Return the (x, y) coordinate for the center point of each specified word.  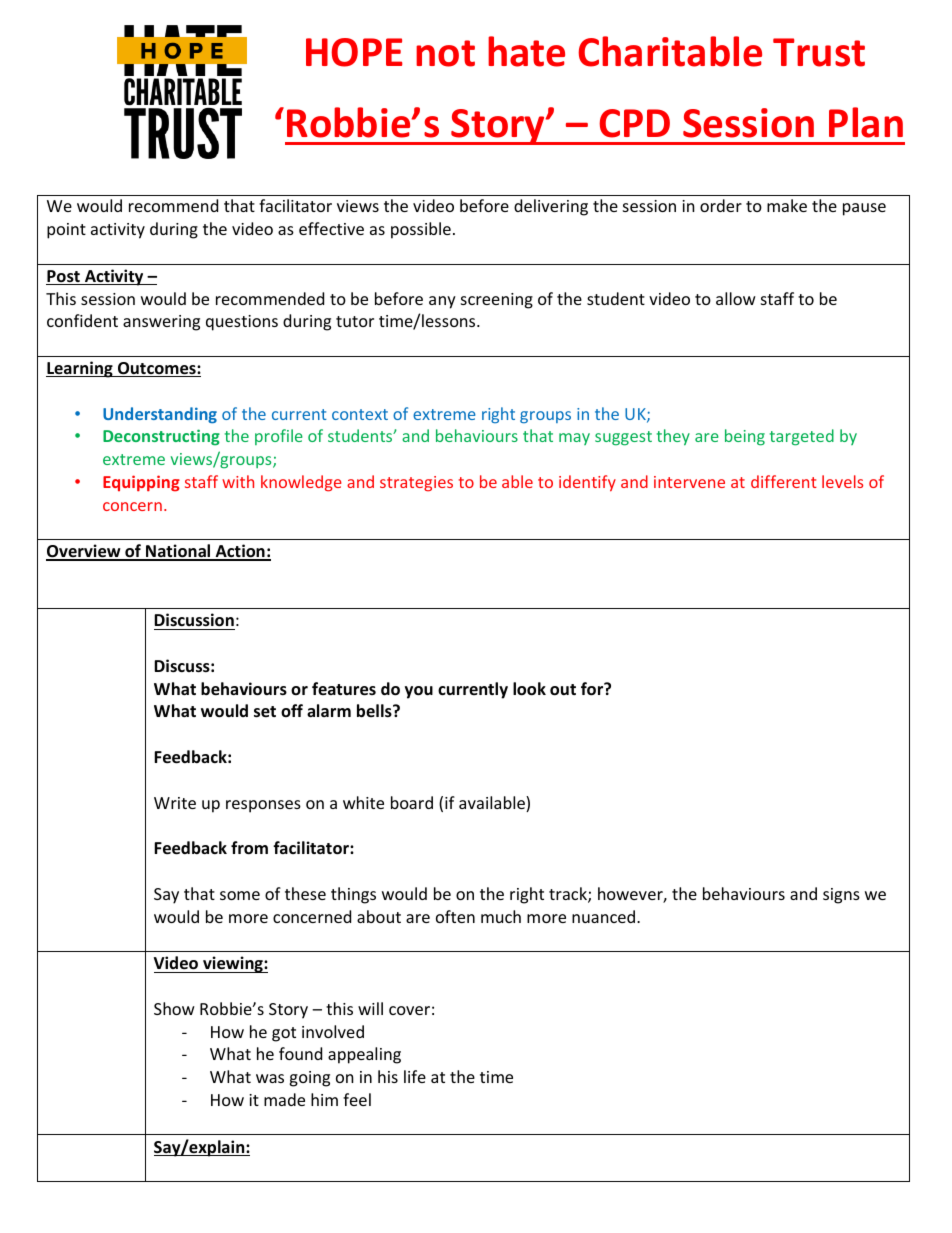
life (415, 1076)
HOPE (354, 52)
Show (174, 1008)
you (419, 692)
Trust (819, 52)
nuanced (605, 916)
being (745, 437)
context (360, 414)
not (445, 53)
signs (841, 896)
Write (175, 803)
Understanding (160, 415)
